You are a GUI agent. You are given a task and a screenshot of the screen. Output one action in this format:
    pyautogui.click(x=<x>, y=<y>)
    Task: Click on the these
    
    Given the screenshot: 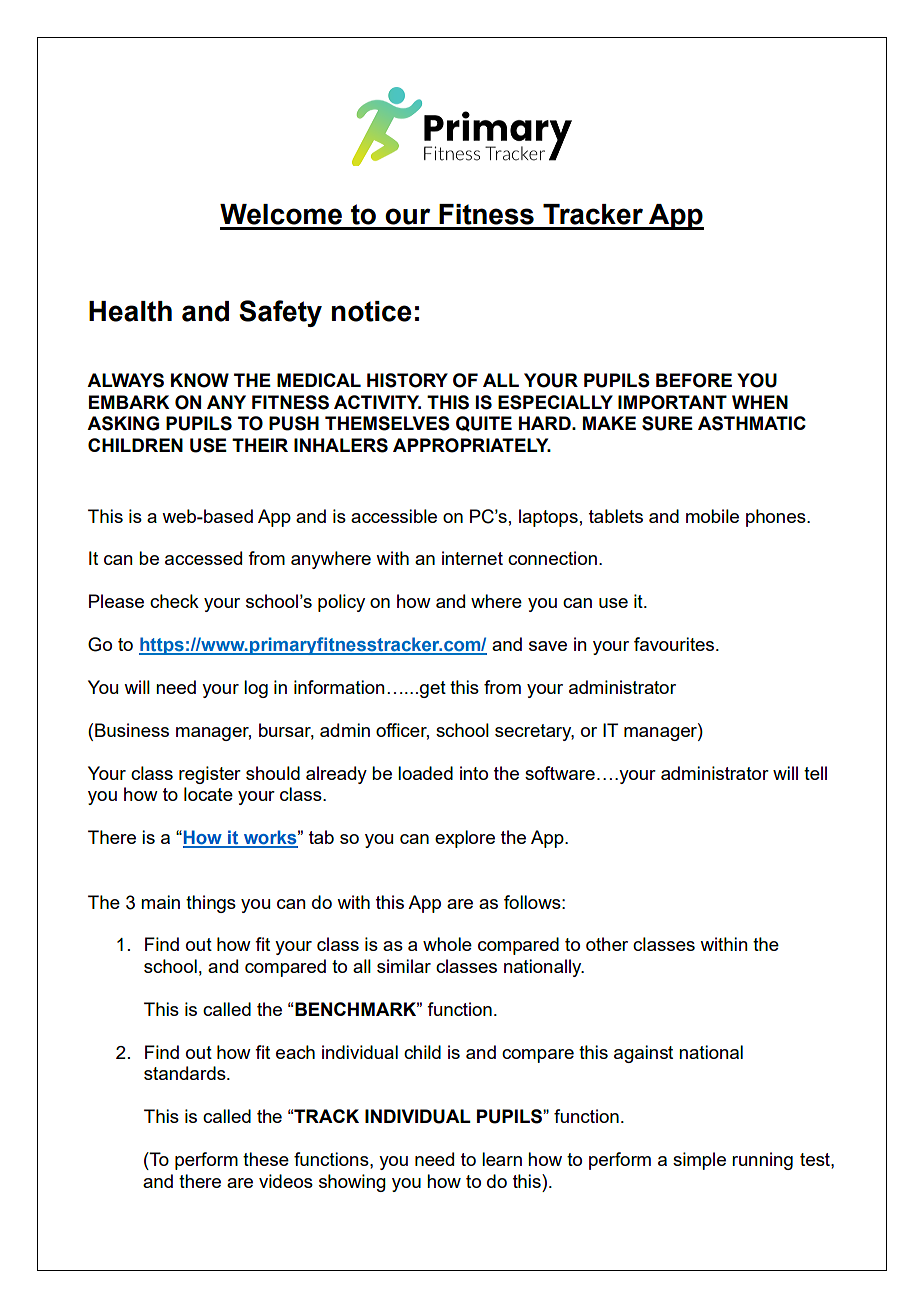 What is the action you would take?
    pyautogui.click(x=266, y=1159)
